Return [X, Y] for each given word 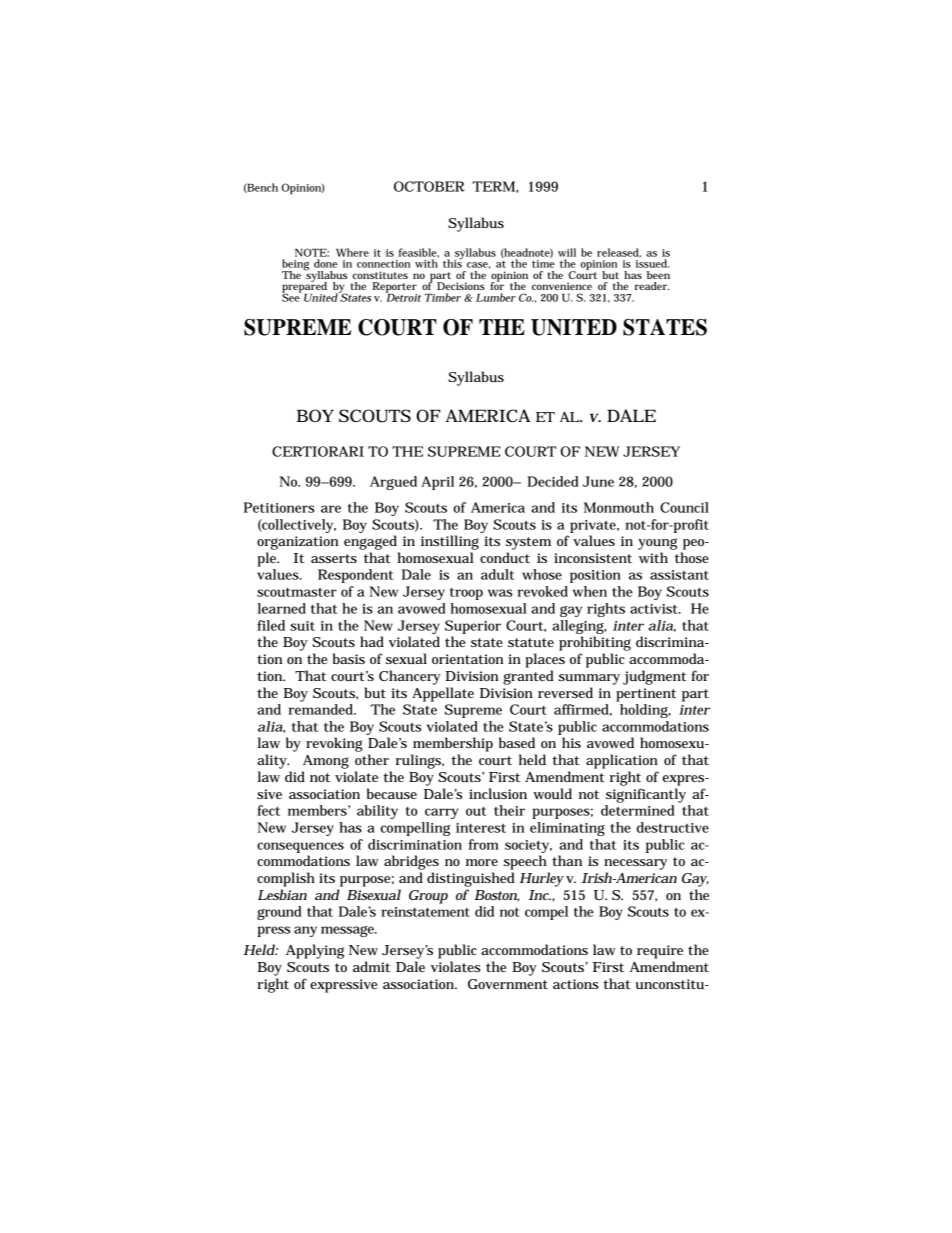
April [437, 483]
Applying [315, 951]
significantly [646, 795]
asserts [334, 558]
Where [352, 252]
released [619, 253]
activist [655, 609]
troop [466, 594]
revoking [334, 744]
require [660, 952]
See [291, 296]
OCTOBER [429, 186]
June [598, 481]
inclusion [498, 793]
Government [508, 984]
